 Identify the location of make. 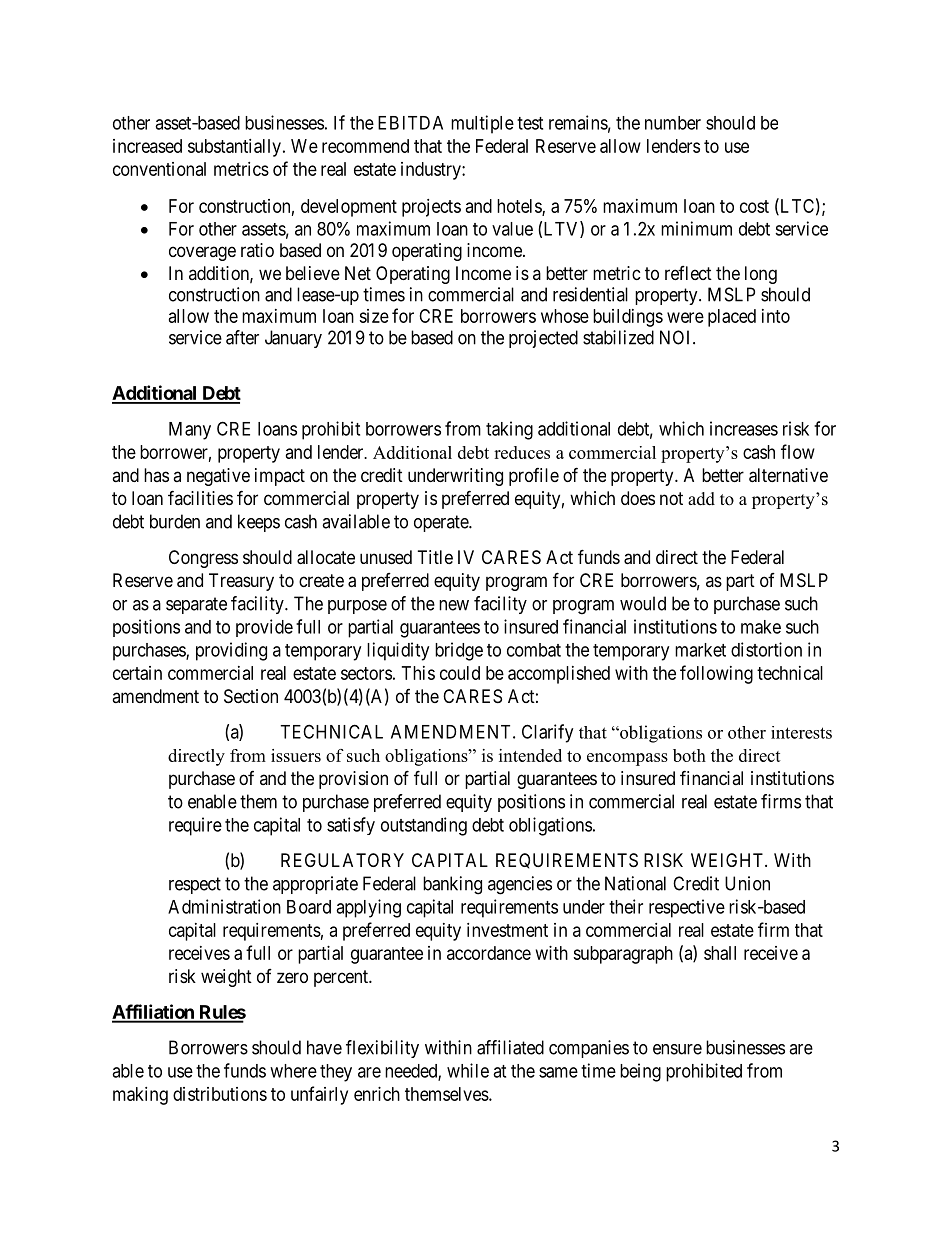
(761, 627).
